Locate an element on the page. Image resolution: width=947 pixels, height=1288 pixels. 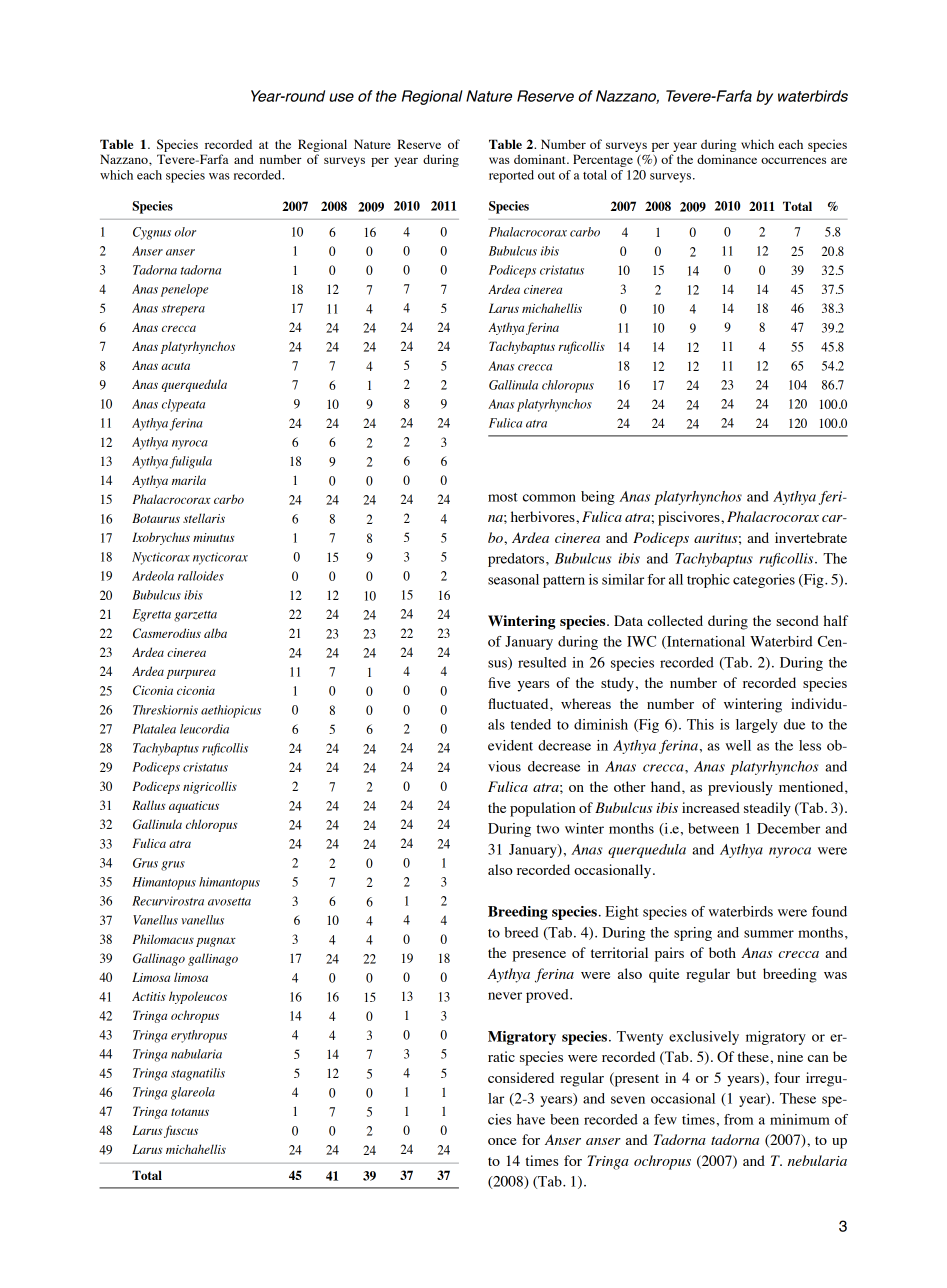
second is located at coordinates (797, 620).
